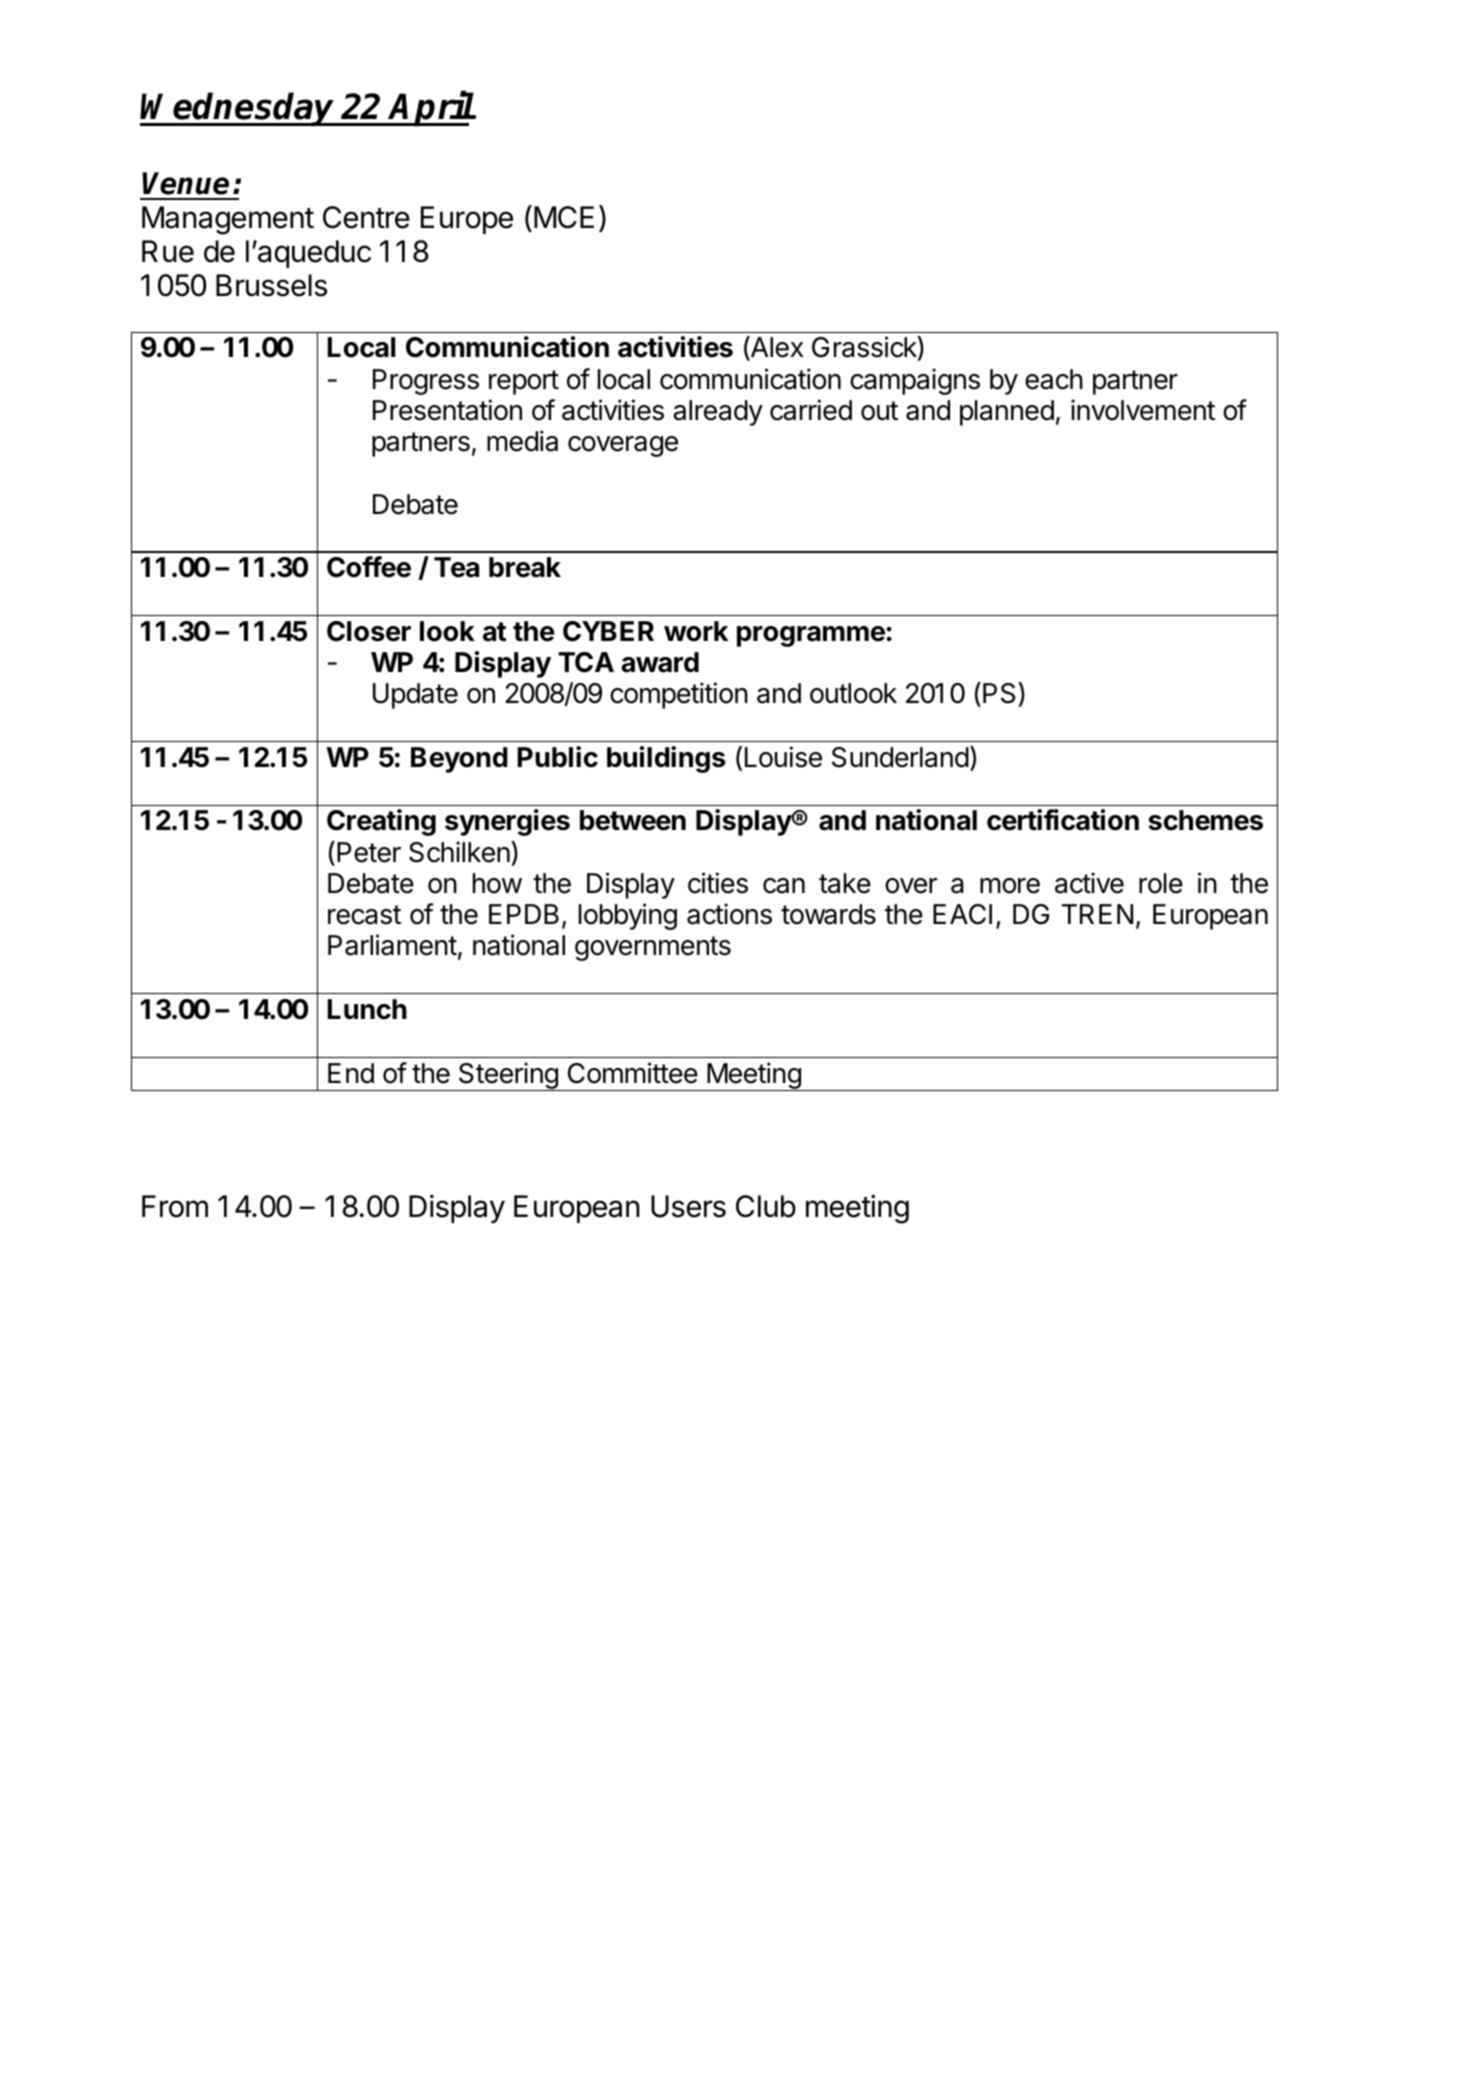  I want to click on MCE, so click(564, 217).
